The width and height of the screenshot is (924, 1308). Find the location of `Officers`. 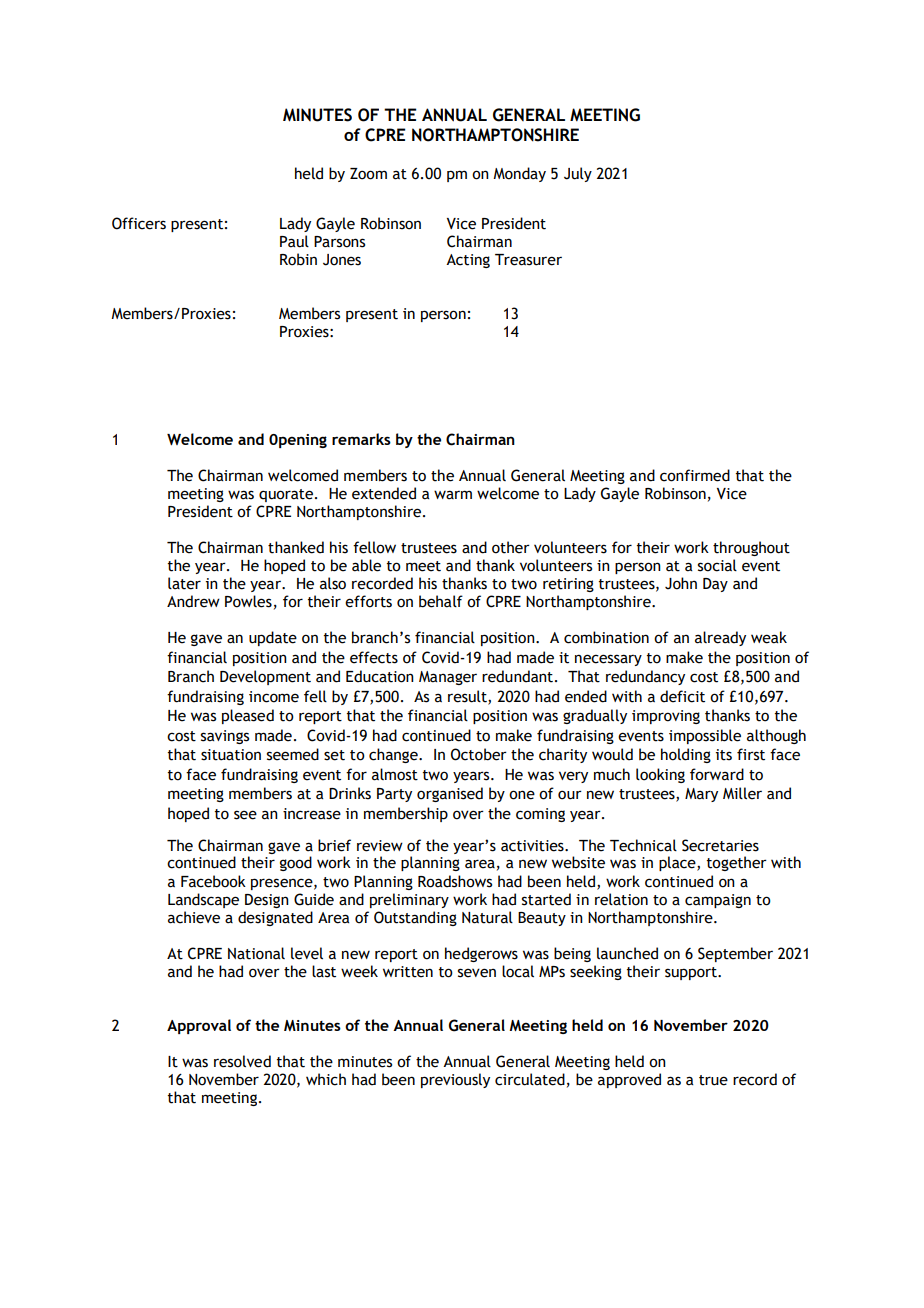

Officers is located at coordinates (139, 223).
